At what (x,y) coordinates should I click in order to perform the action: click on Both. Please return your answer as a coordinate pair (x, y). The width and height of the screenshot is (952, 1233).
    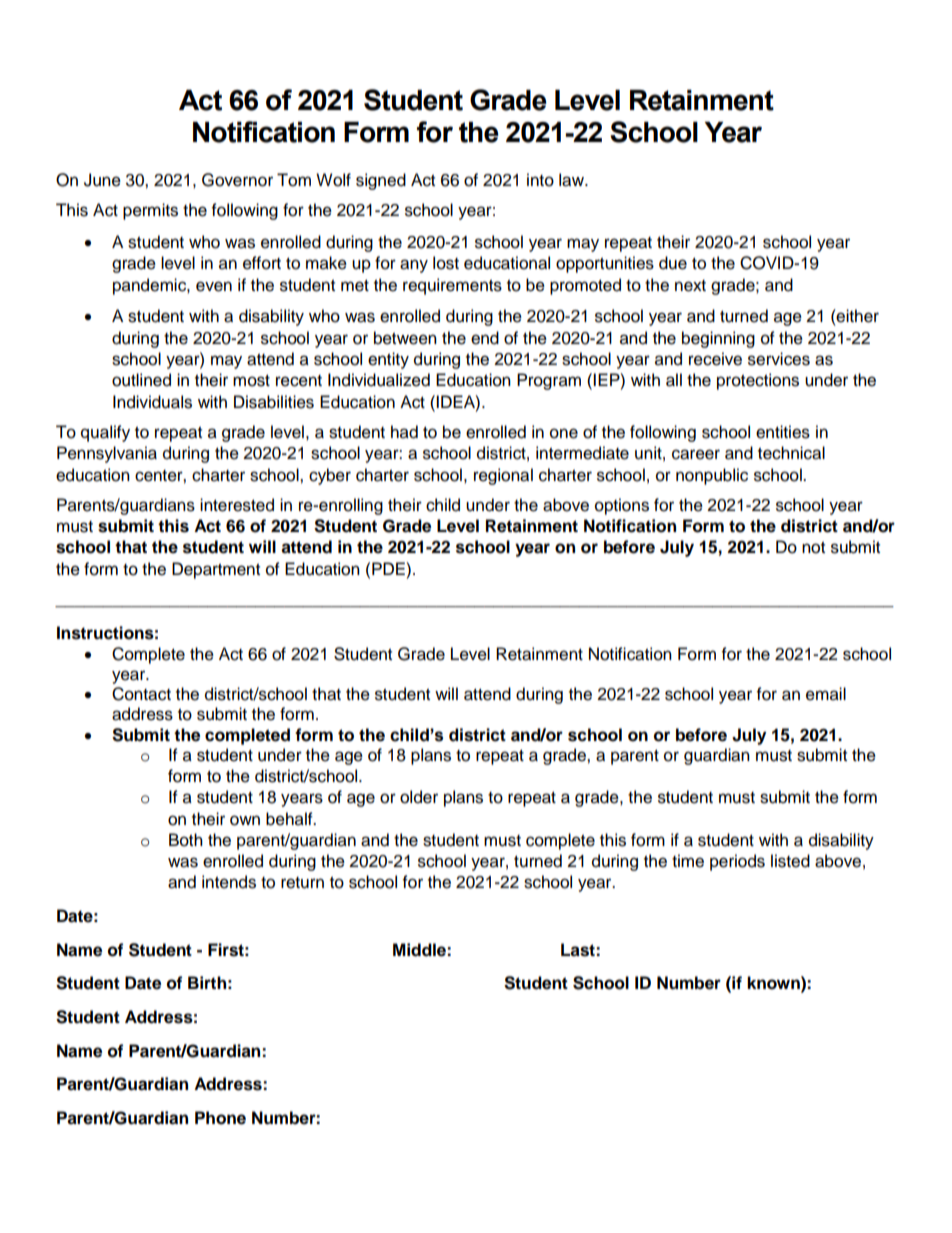
    Looking at the image, I should click on (186, 840).
